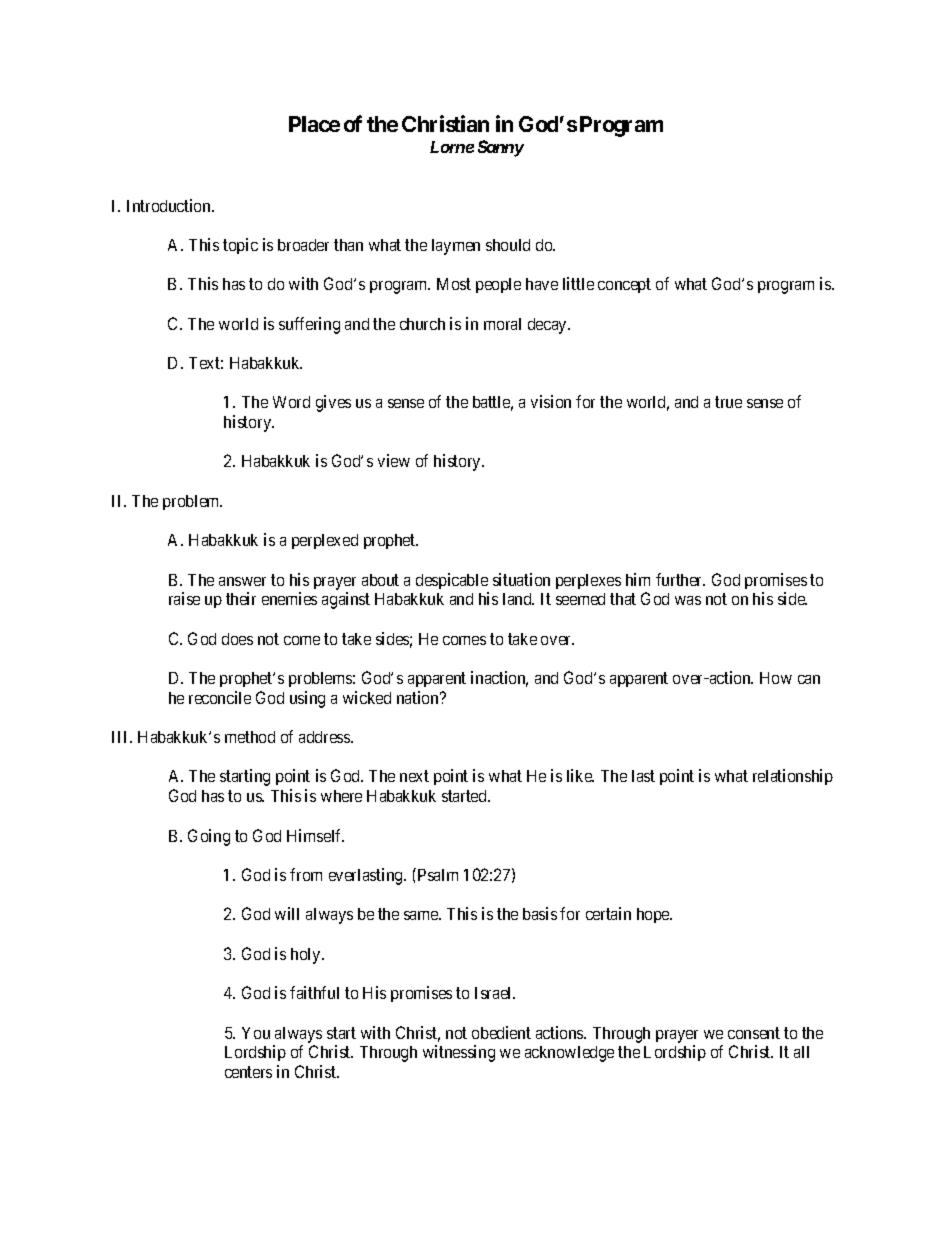 This page has height=1233, width=952. I want to click on You, so click(256, 1033).
